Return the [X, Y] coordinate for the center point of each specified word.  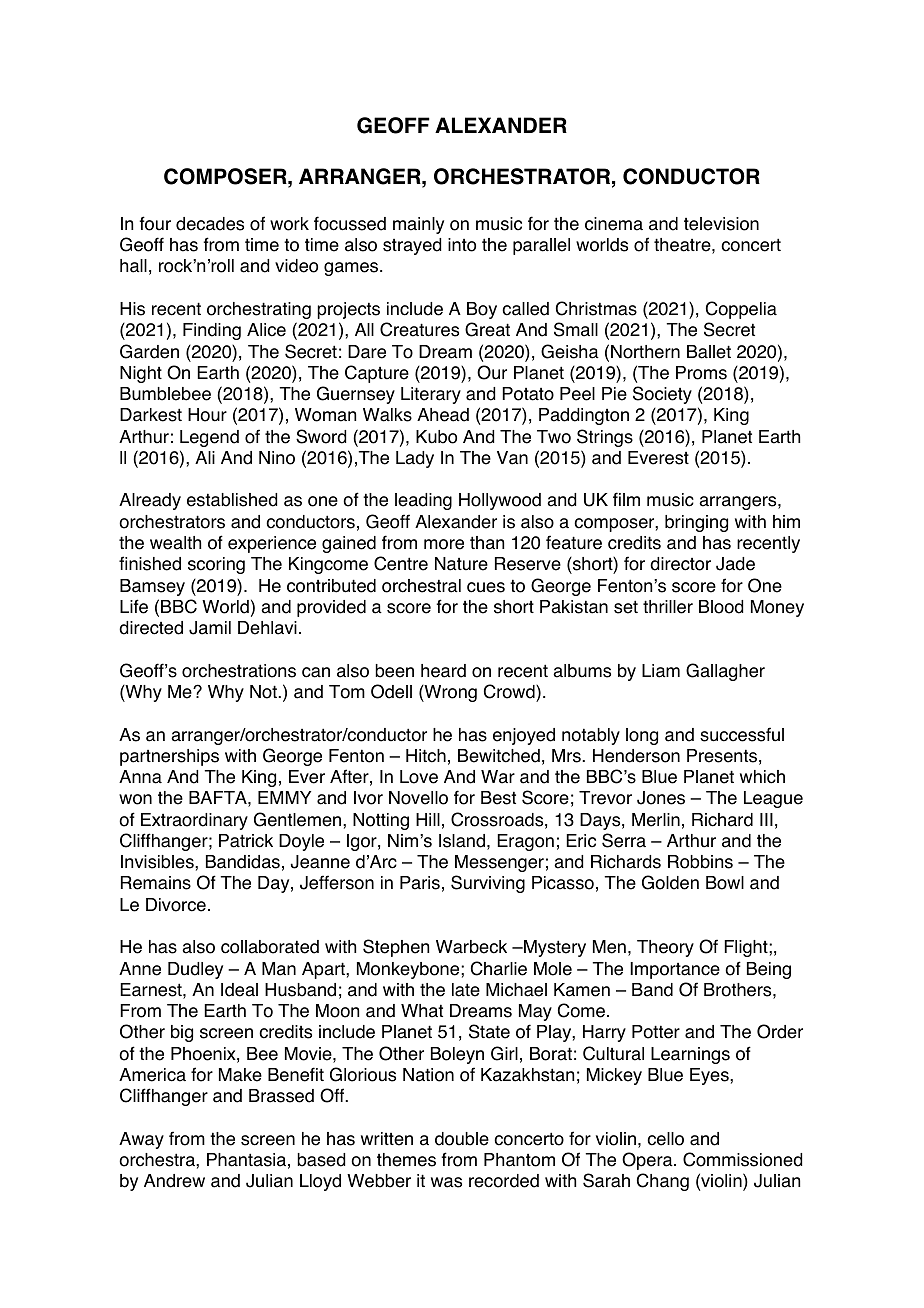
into [462, 245]
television [721, 224]
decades [210, 224]
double [462, 1139]
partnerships [169, 757]
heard [443, 671]
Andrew [174, 1181]
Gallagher [725, 672]
